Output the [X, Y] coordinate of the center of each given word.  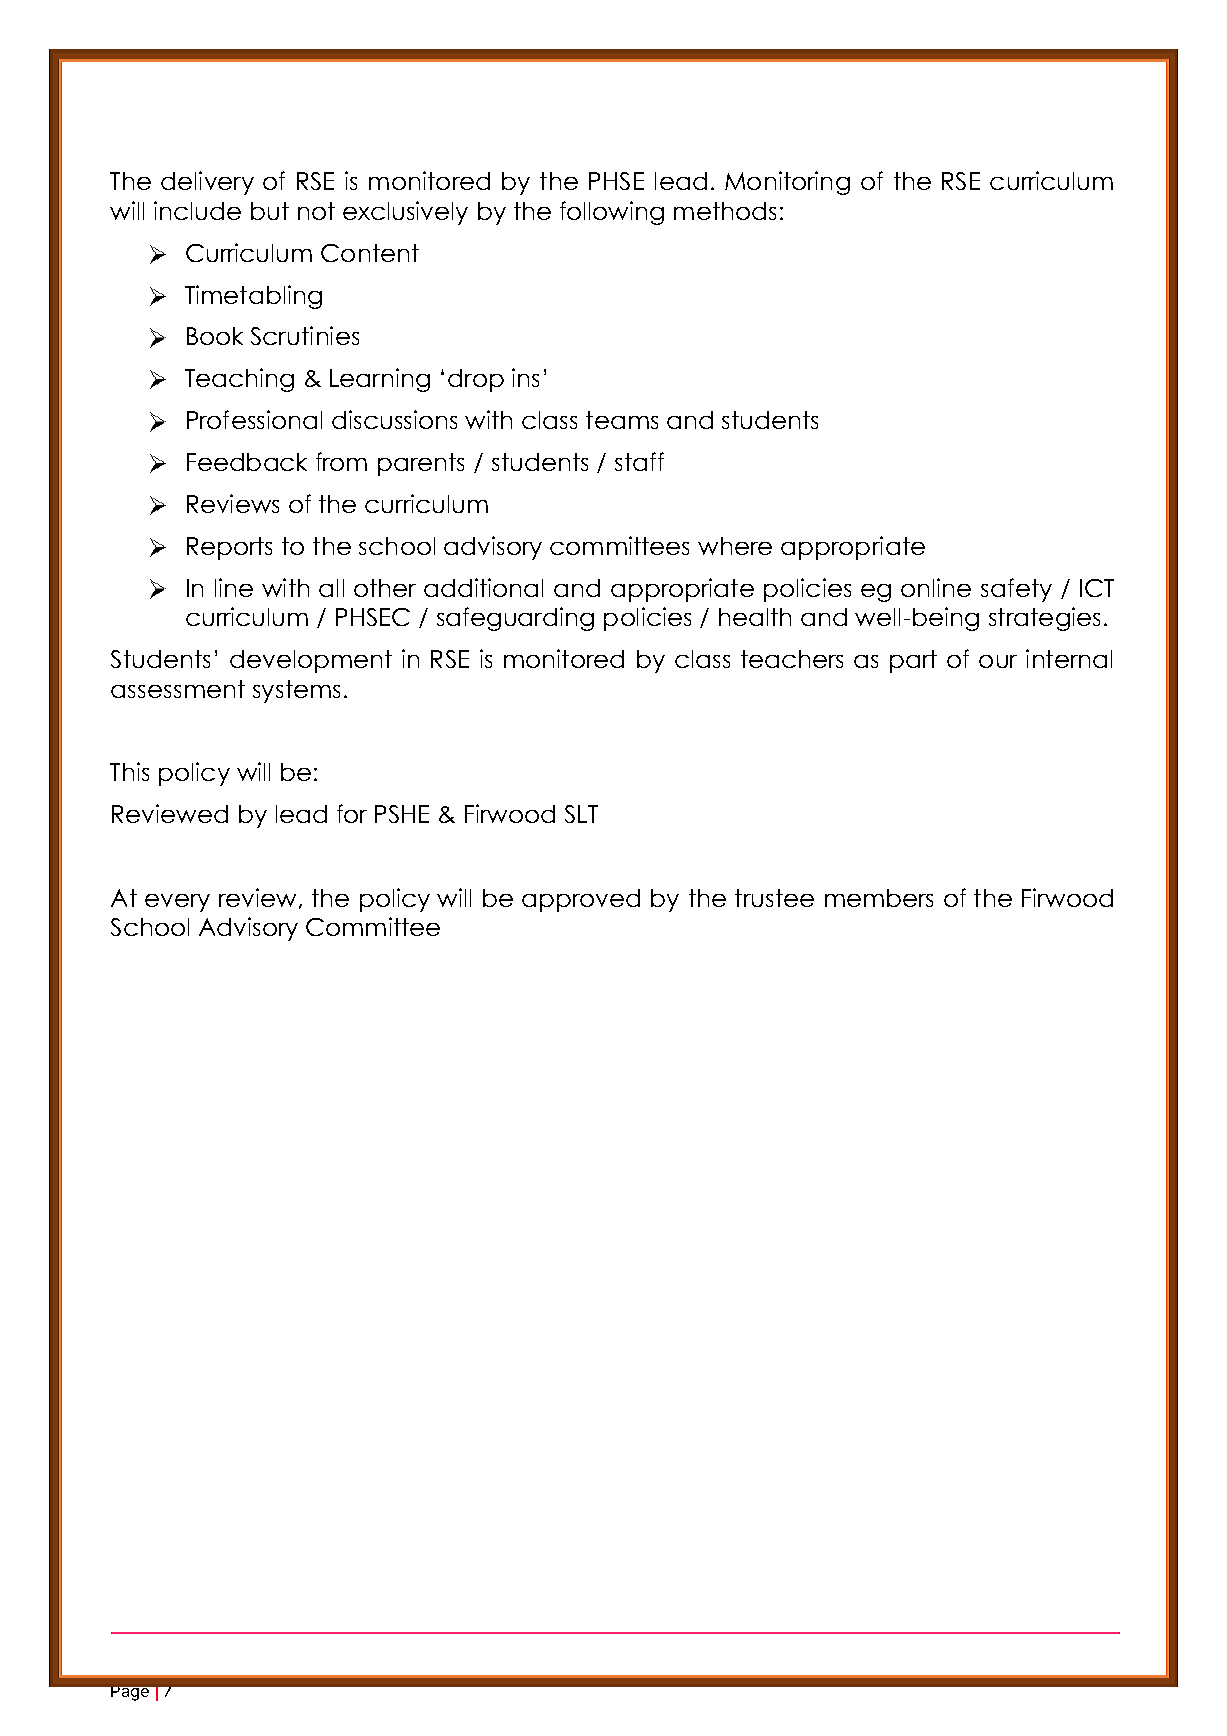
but [270, 211]
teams [622, 420]
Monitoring [787, 183]
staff [639, 461]
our [998, 661]
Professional [254, 419]
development [311, 661]
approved [581, 900]
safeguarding [515, 619]
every [177, 903]
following [612, 213]
